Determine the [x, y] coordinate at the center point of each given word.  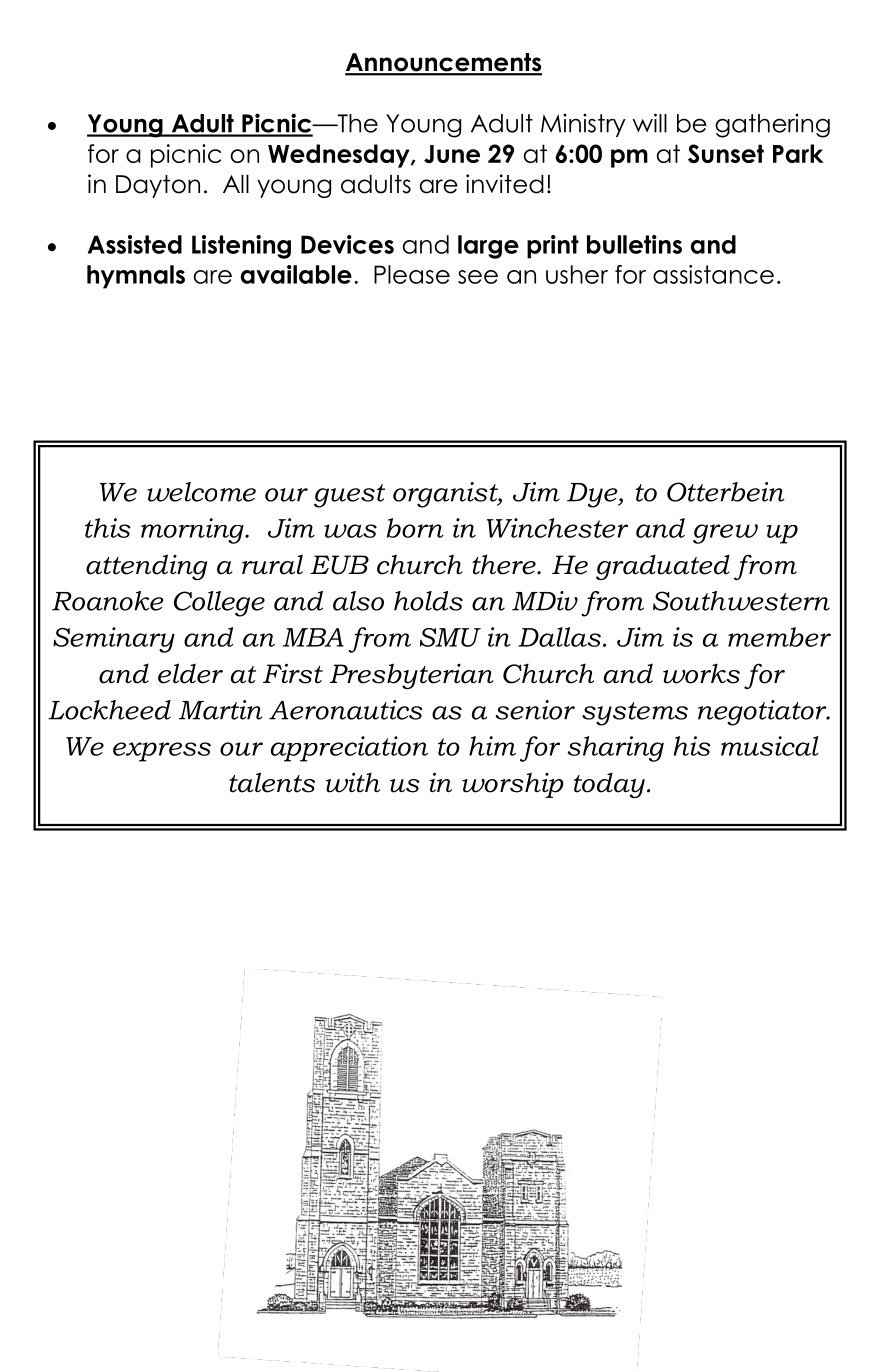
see [478, 277]
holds [428, 601]
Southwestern [741, 601]
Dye [593, 495]
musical [770, 746]
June [452, 154]
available [296, 274]
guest [349, 496]
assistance [713, 274]
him [492, 746]
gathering [772, 126]
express [162, 752]
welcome [201, 492]
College [219, 604]
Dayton [158, 186]
